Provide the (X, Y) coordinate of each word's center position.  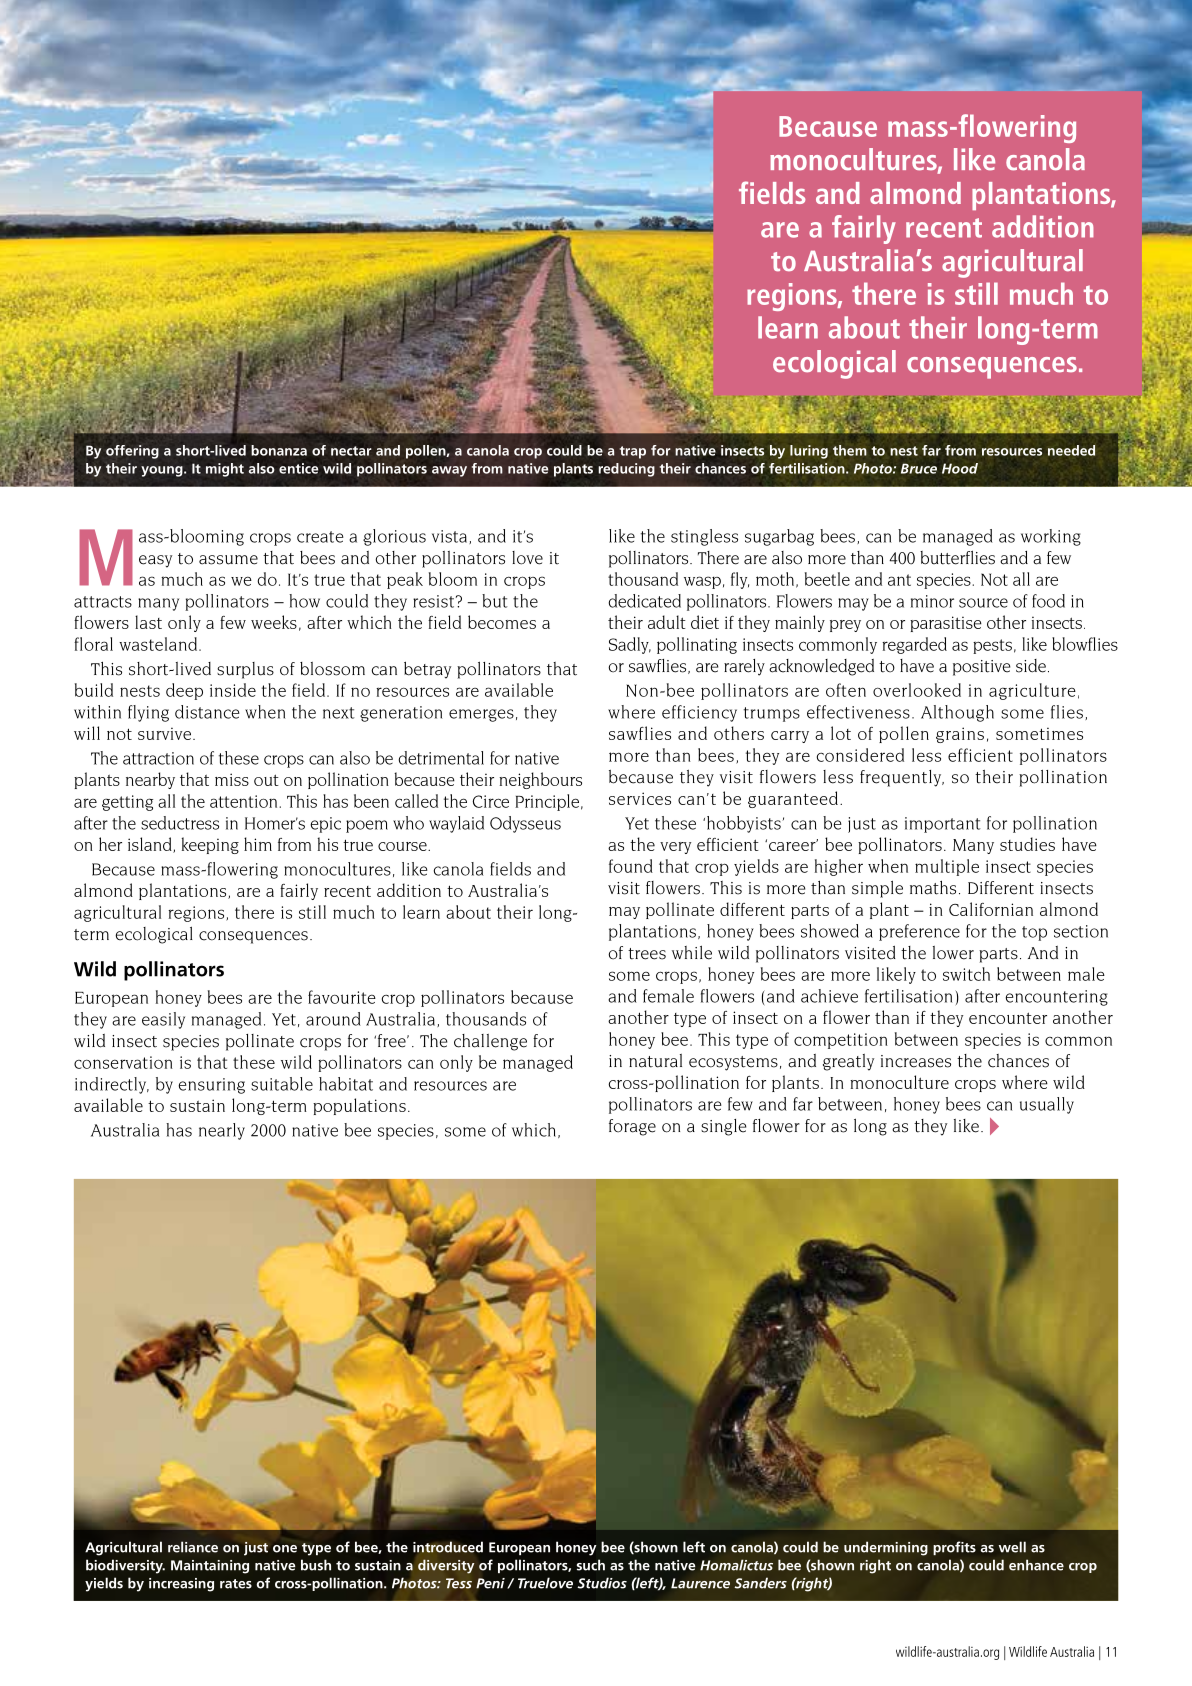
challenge (490, 1042)
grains (960, 735)
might (225, 470)
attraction (158, 758)
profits (954, 1548)
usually (1047, 1105)
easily (163, 1020)
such (591, 1565)
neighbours (540, 780)
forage (632, 1127)
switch (966, 974)
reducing (627, 470)
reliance (193, 1547)
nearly (222, 1131)
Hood (960, 468)
